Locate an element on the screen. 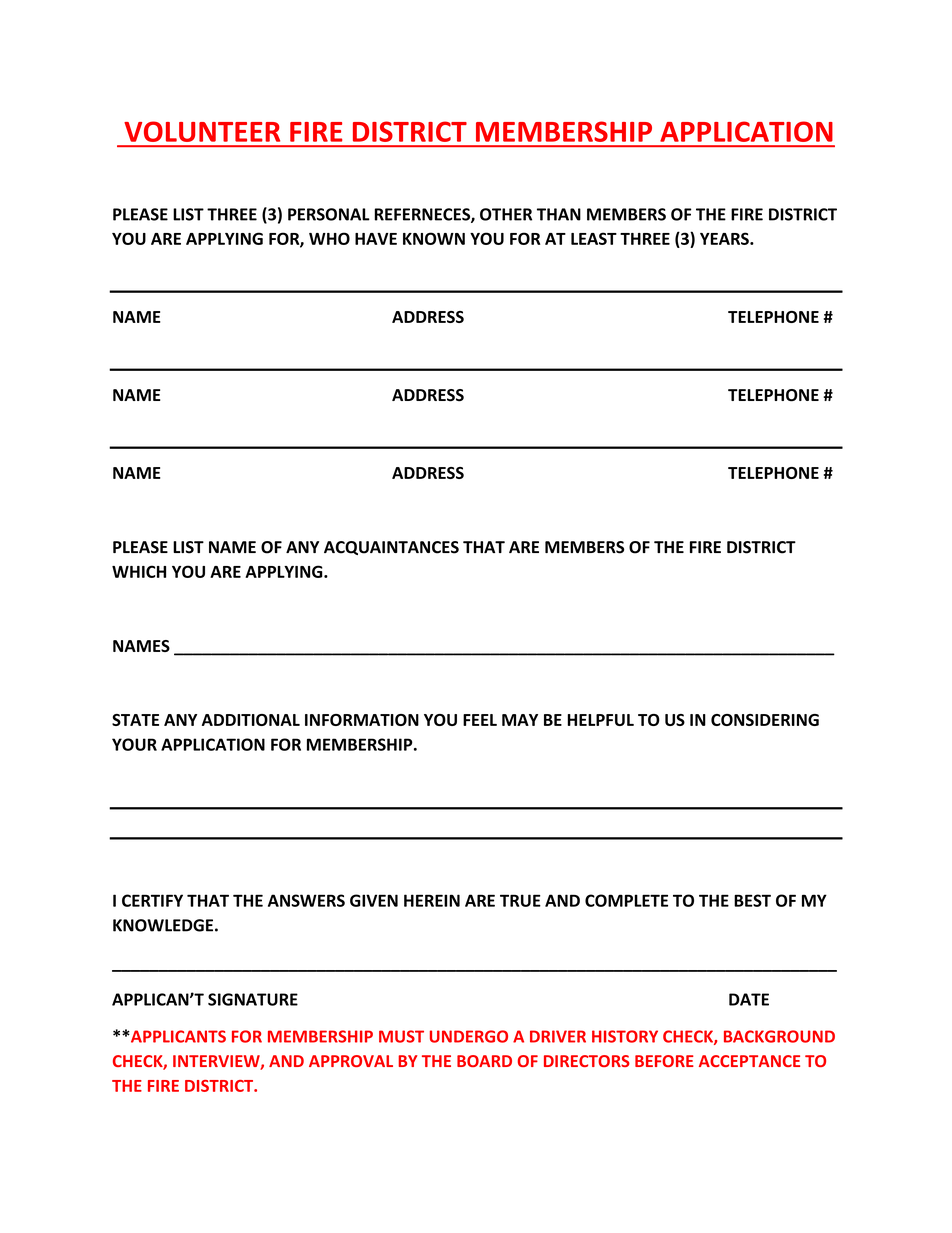 The width and height of the screenshot is (952, 1233). ACQUAINTANCES is located at coordinates (391, 548).
